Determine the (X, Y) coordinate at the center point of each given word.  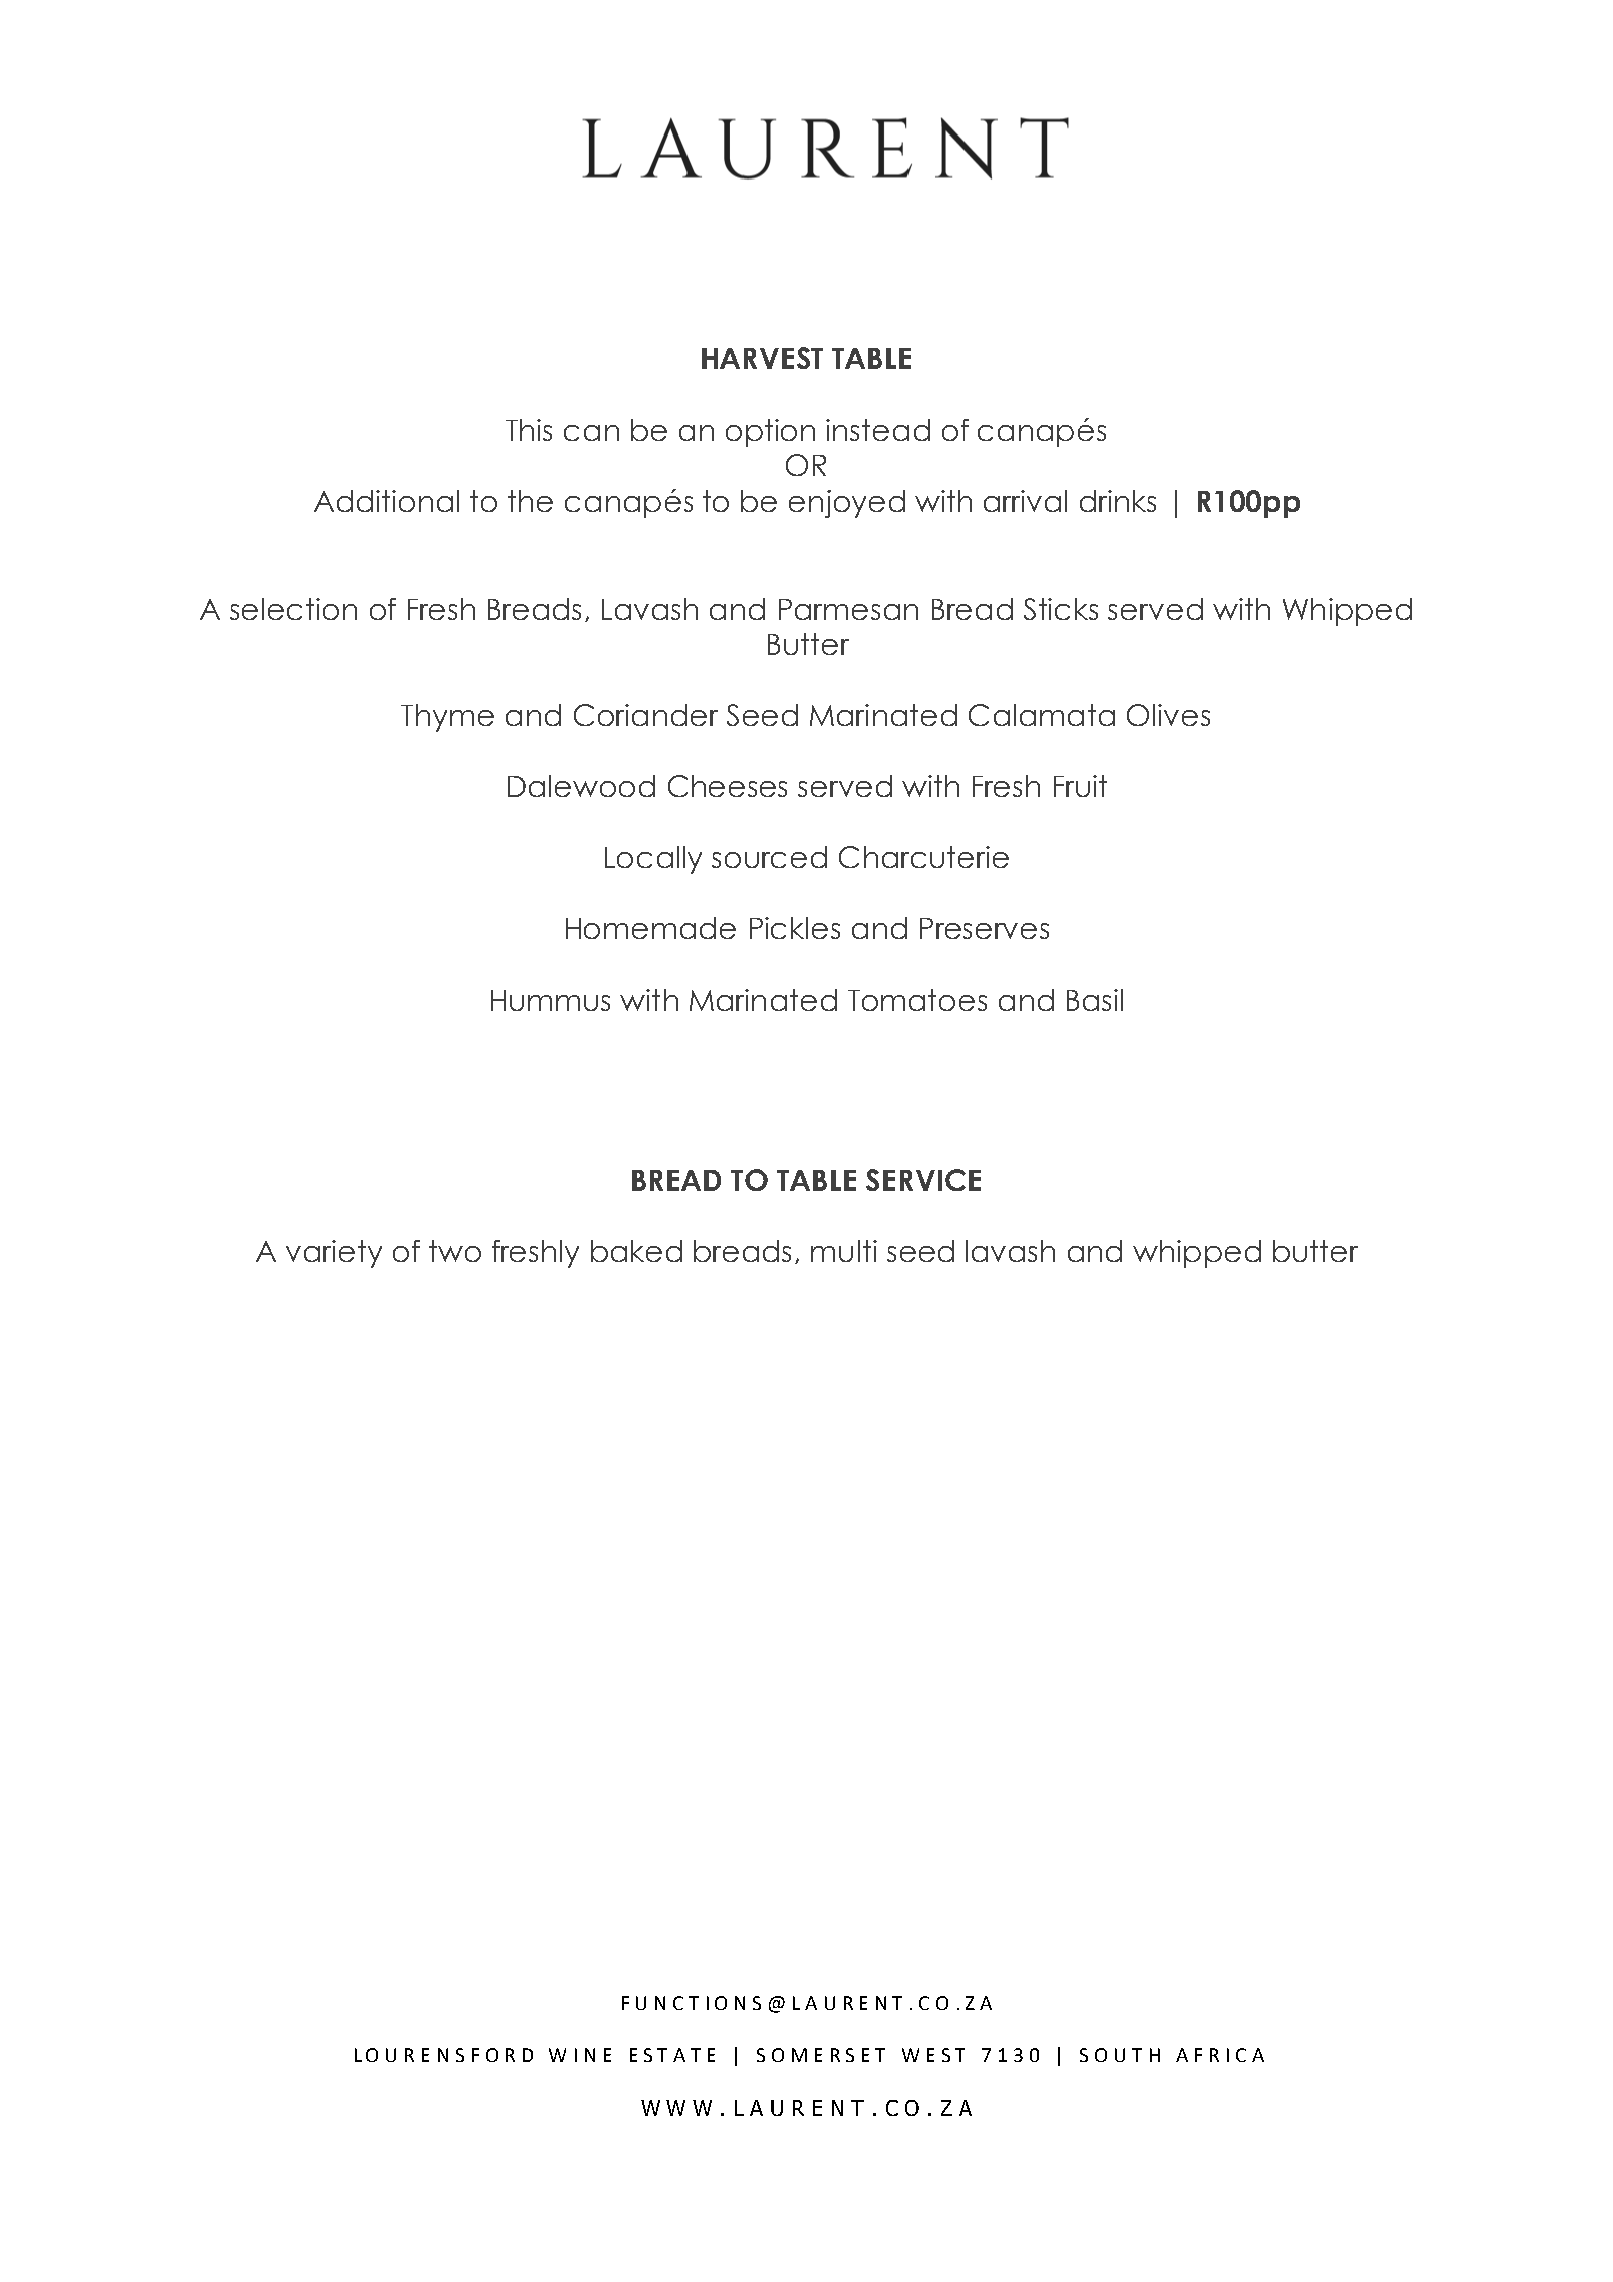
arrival (1025, 501)
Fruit (1080, 786)
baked (636, 1251)
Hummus (550, 1000)
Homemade (651, 928)
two (455, 1251)
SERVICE (923, 1180)
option (770, 433)
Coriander (646, 715)
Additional (386, 501)
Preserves (984, 928)
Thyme (447, 718)
